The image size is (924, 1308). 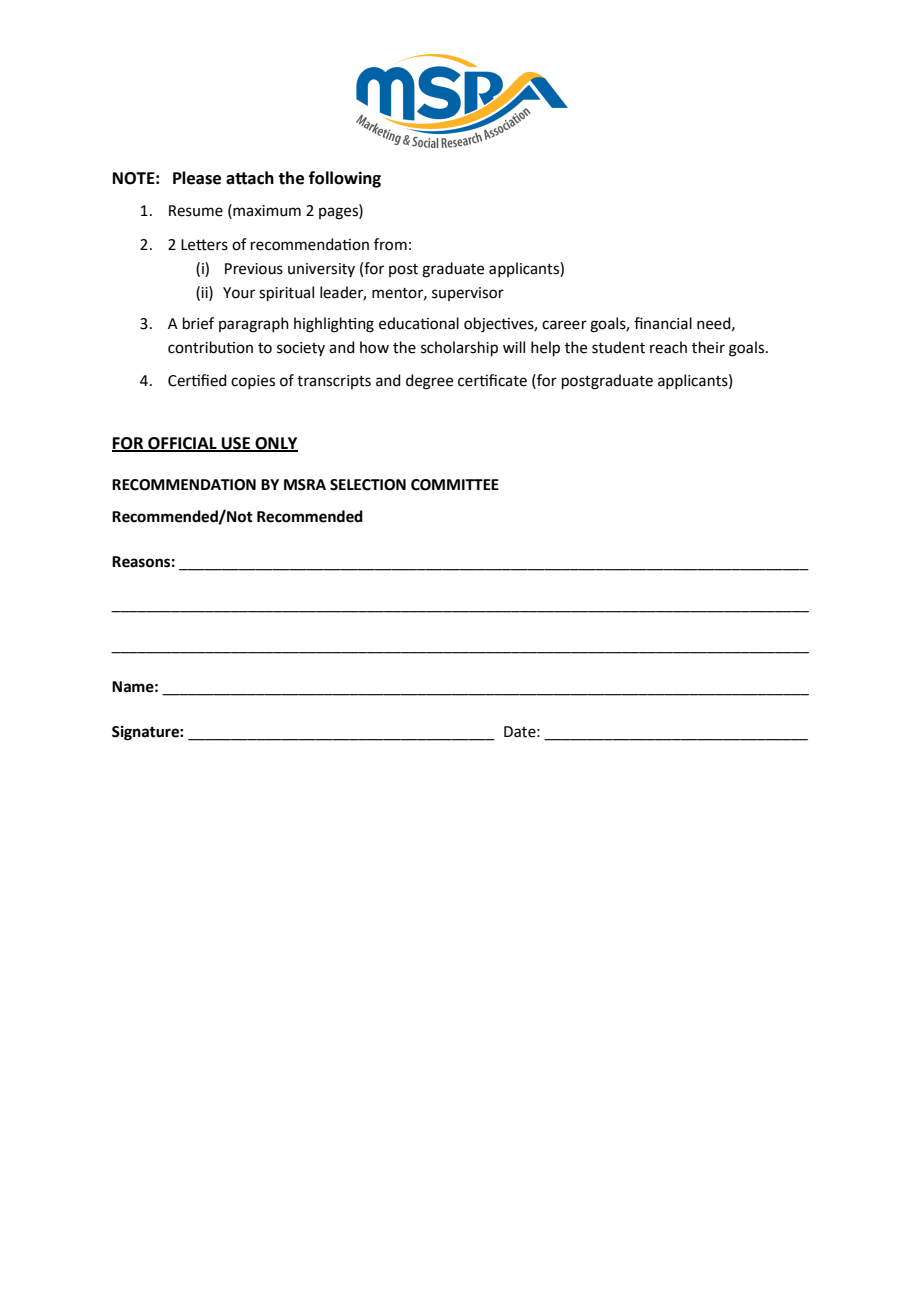 I want to click on degree, so click(x=429, y=382).
